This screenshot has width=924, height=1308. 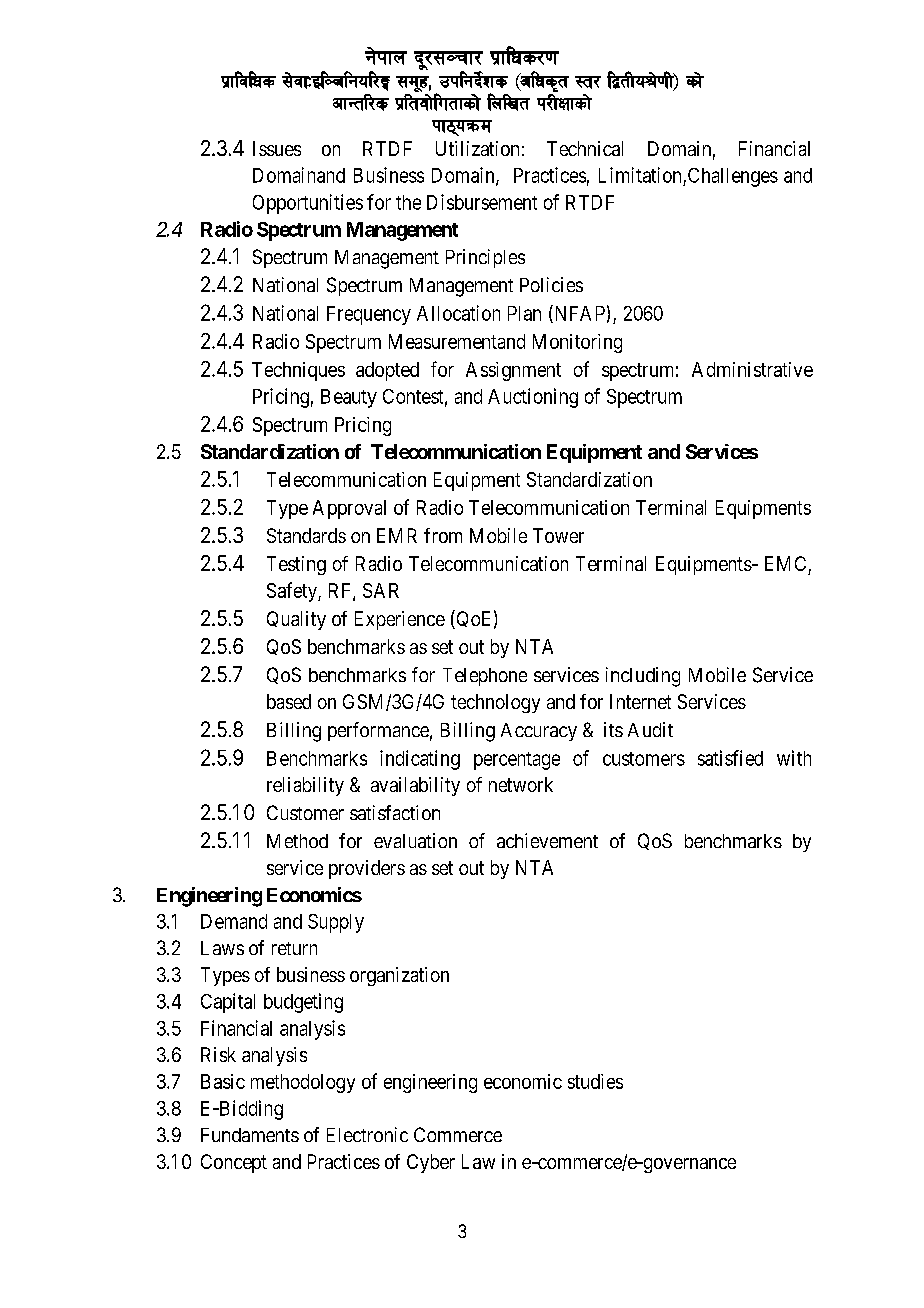 What do you see at coordinates (431, 1163) in the screenshot?
I see `Cyber` at bounding box center [431, 1163].
